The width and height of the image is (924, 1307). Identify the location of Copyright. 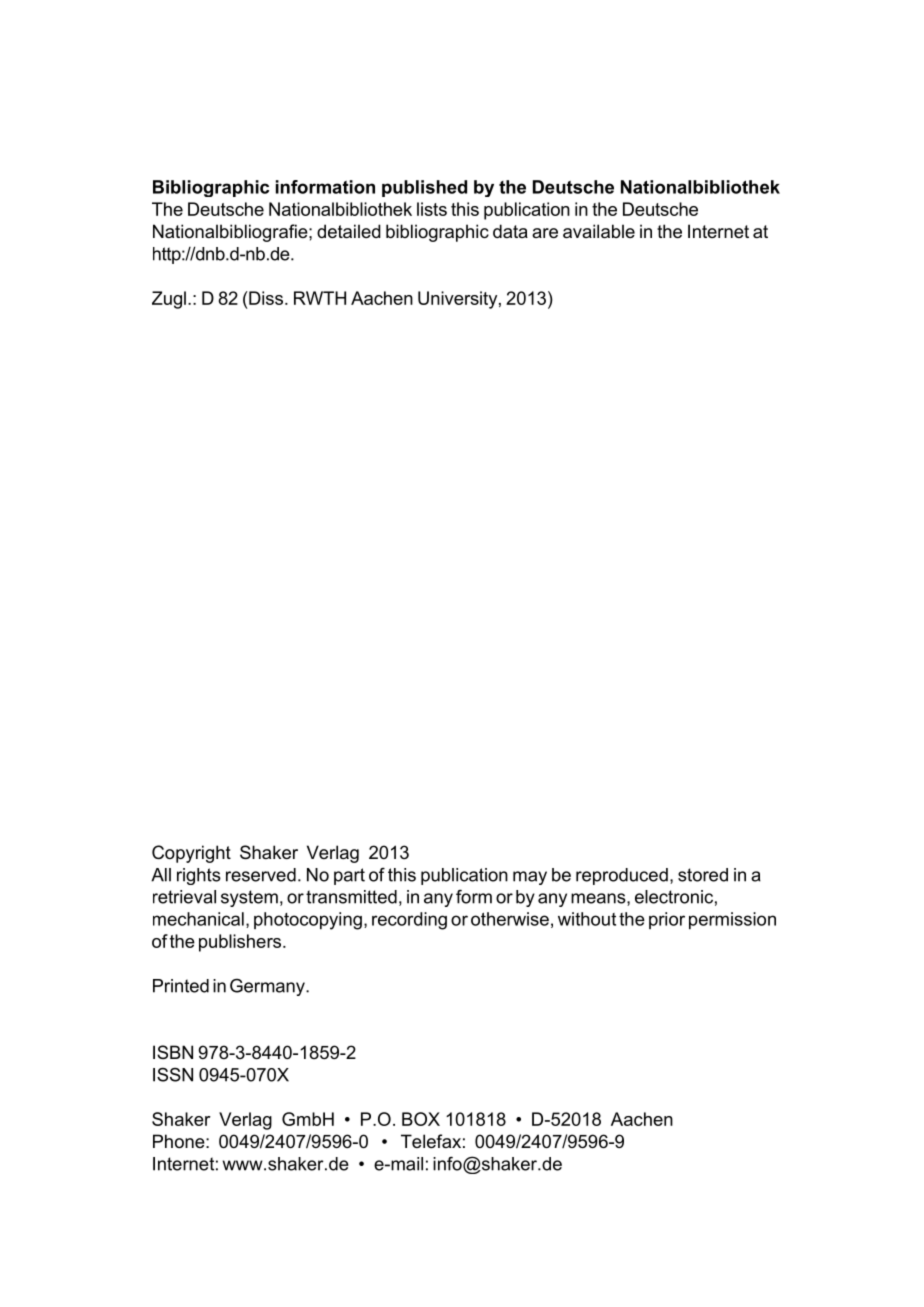
(191, 854).
